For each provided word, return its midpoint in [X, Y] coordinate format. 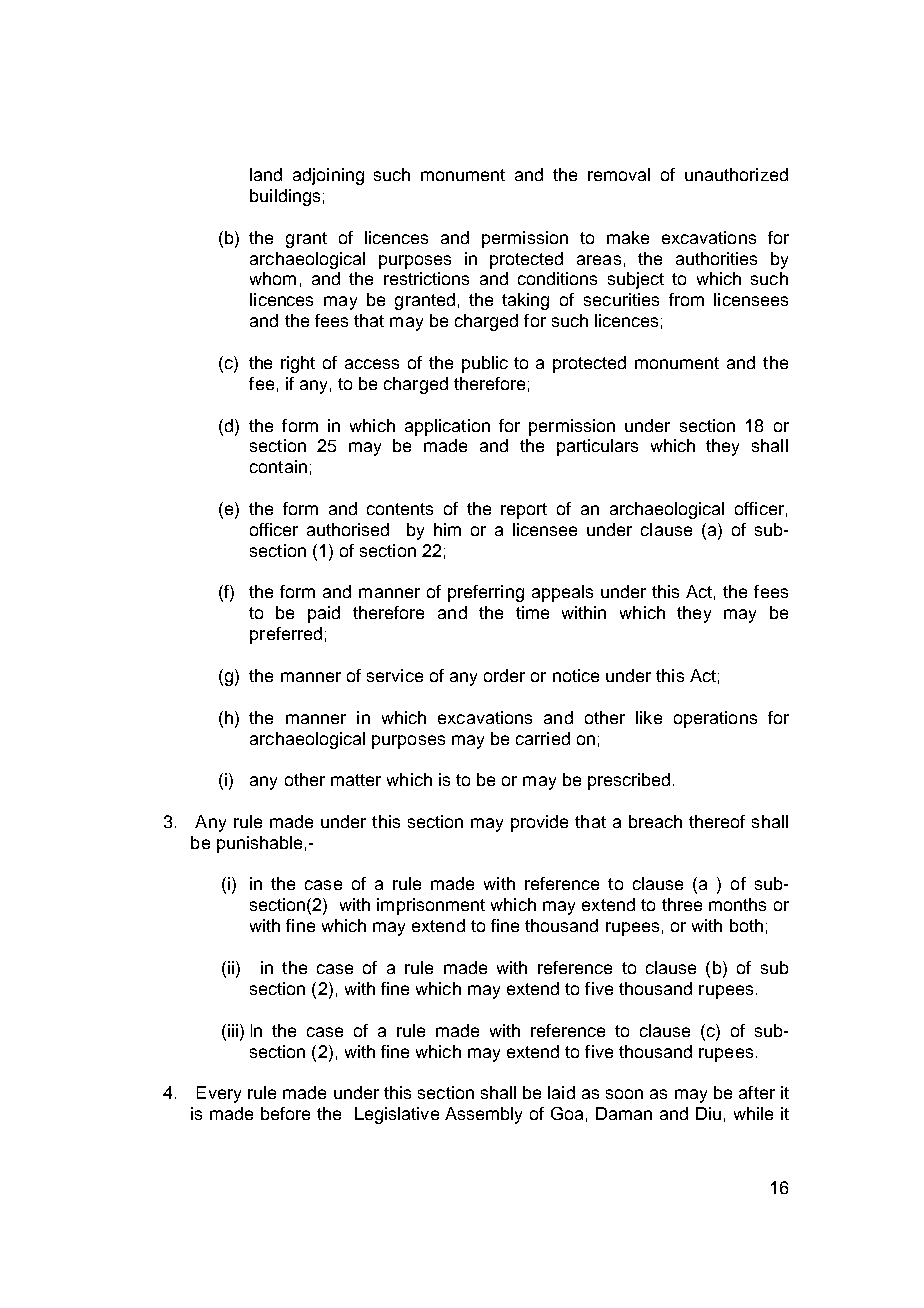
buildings [285, 197]
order [504, 675]
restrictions [426, 278]
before [285, 1113]
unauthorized [736, 174]
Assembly [483, 1115]
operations [715, 719]
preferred [286, 635]
